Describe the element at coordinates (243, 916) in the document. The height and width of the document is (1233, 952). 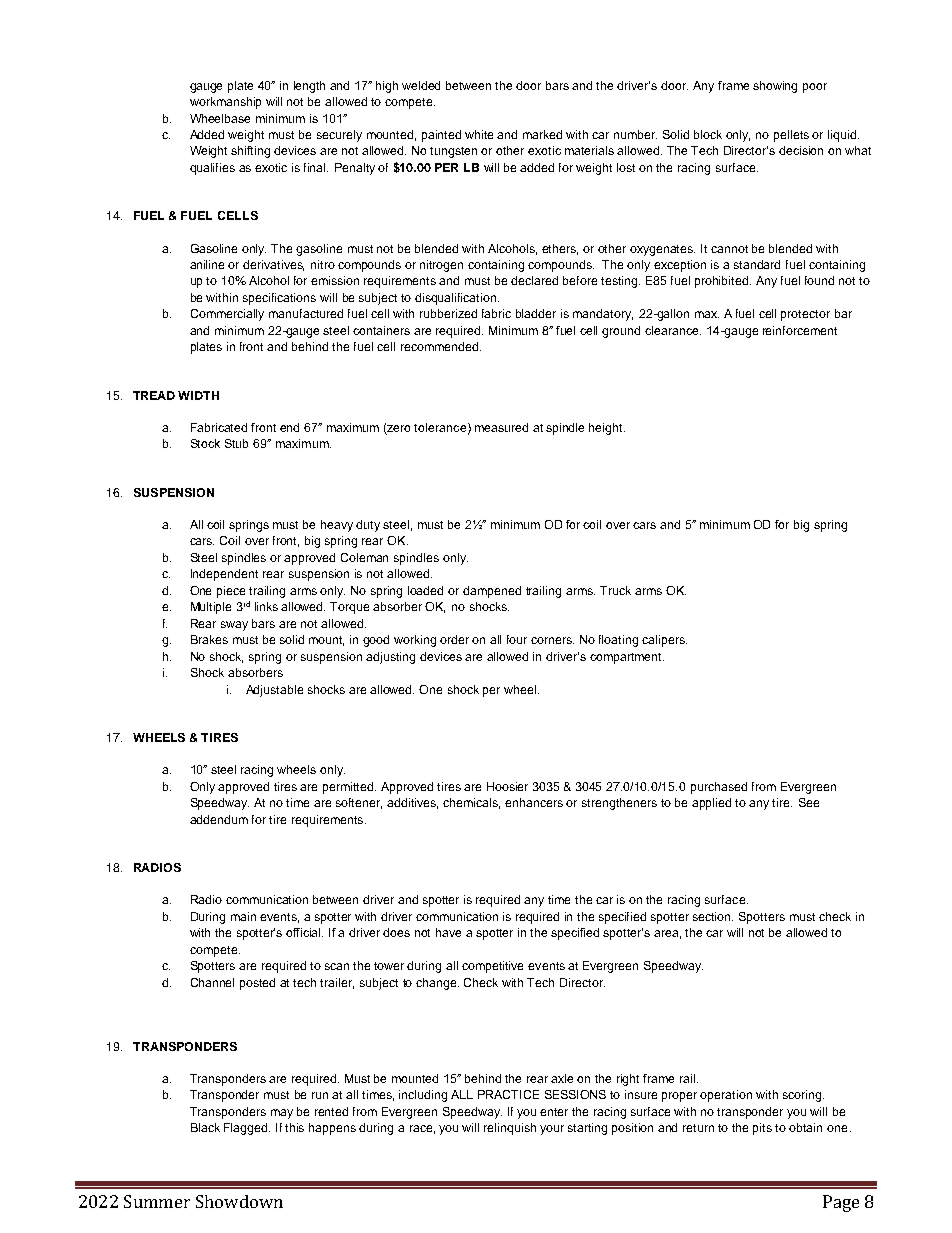
I see `main` at that location.
